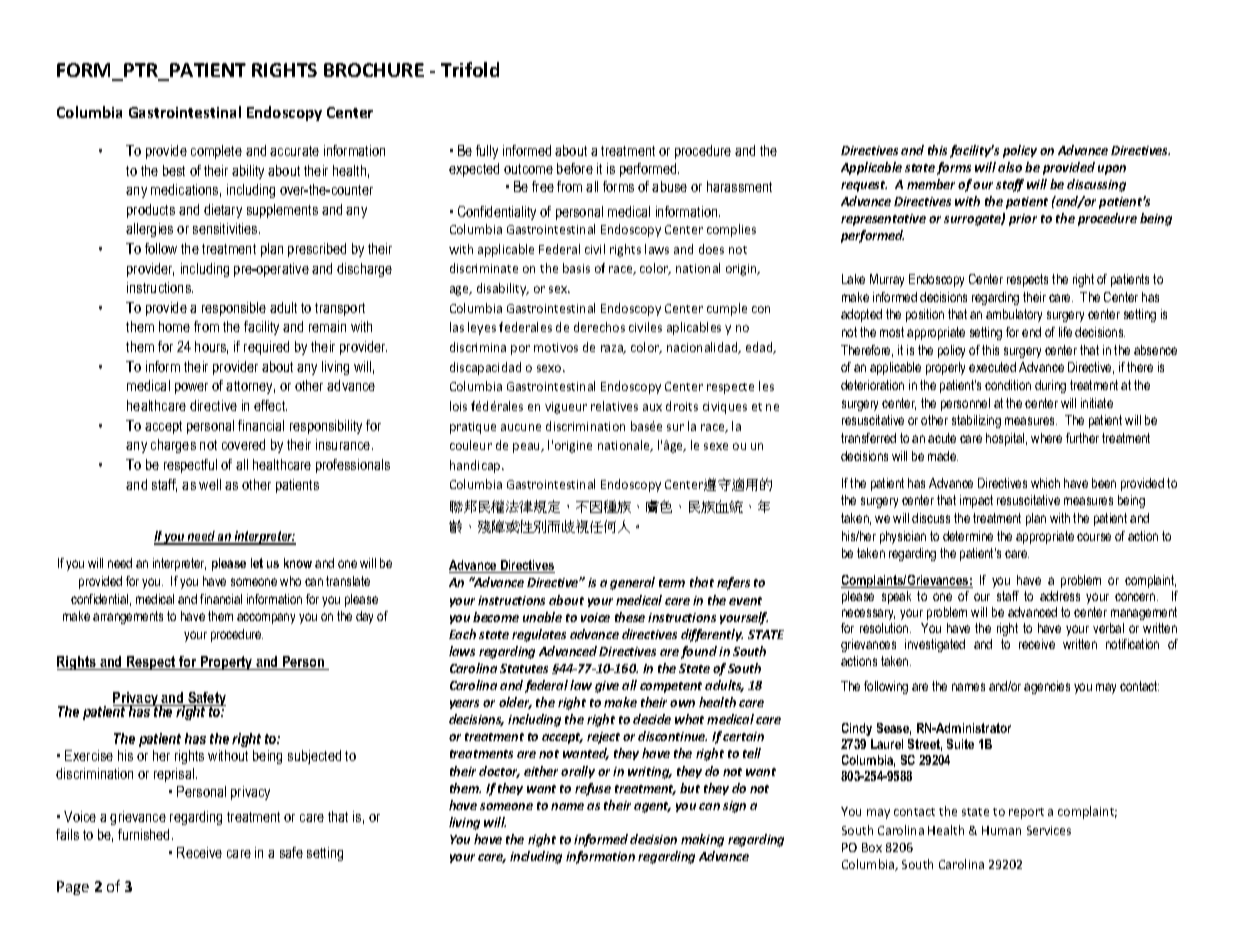  I want to click on also, so click(1010, 167).
